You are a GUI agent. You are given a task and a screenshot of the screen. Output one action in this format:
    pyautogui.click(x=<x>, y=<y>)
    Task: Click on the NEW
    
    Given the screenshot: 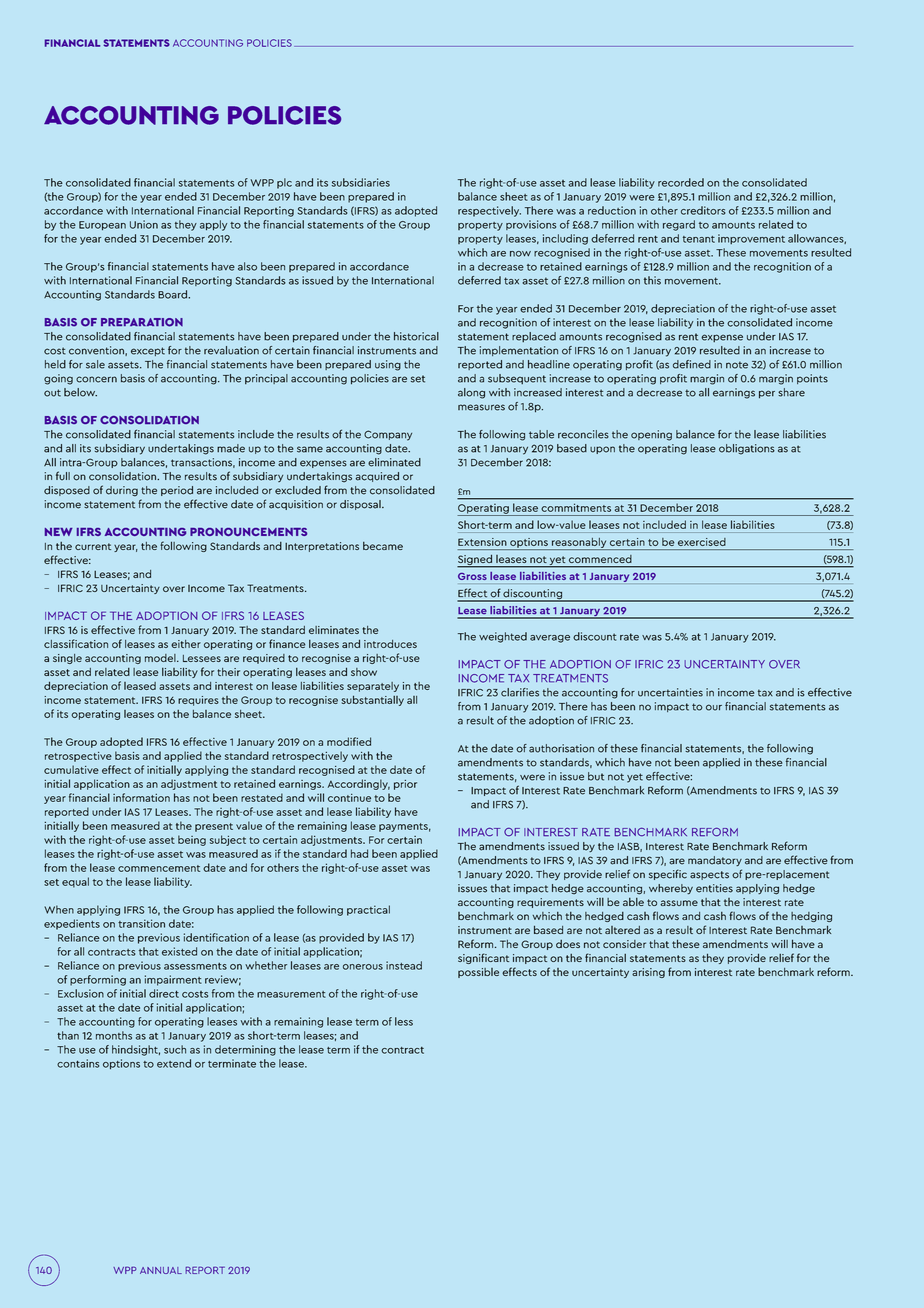 What is the action you would take?
    pyautogui.click(x=59, y=532)
